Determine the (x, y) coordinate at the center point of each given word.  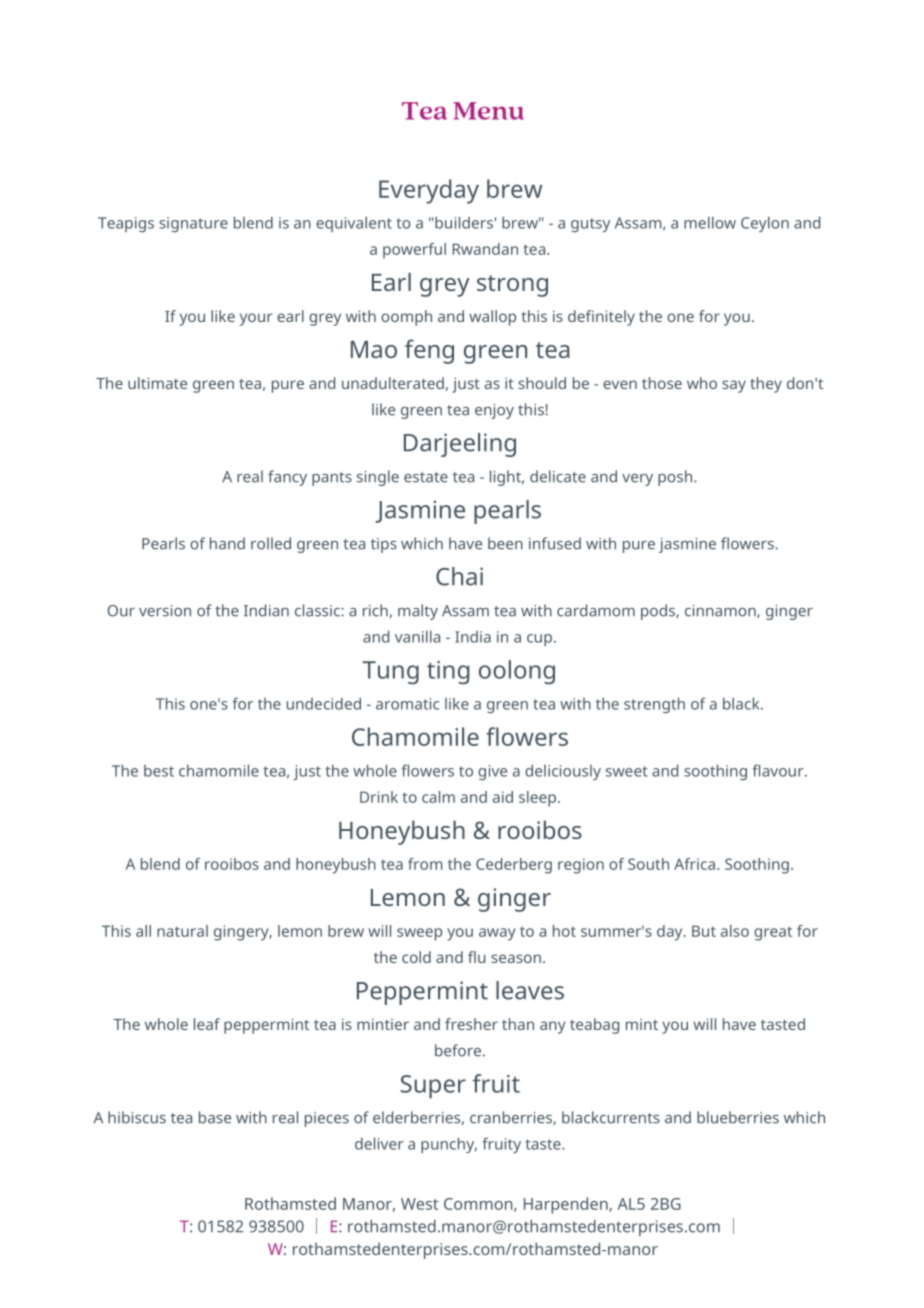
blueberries (738, 1117)
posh (675, 478)
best (159, 771)
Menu (488, 111)
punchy (449, 1145)
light (506, 478)
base (215, 1117)
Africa (694, 864)
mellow (710, 222)
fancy (287, 478)
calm (438, 797)
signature (193, 224)
